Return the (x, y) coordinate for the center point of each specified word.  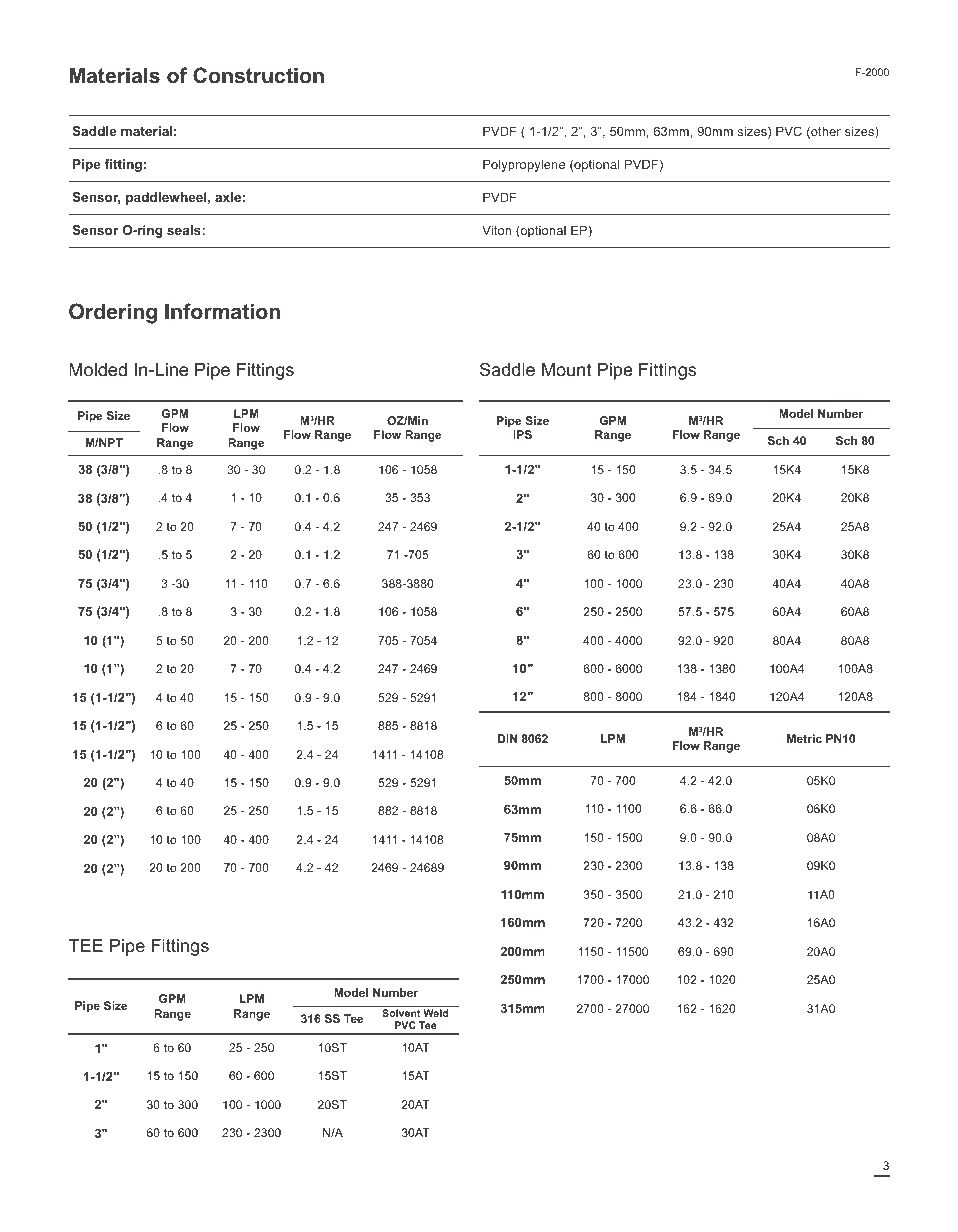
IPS (522, 434)
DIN (507, 738)
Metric (804, 738)
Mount (567, 369)
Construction (258, 75)
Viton (496, 230)
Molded (98, 369)
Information (222, 311)
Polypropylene (524, 165)
